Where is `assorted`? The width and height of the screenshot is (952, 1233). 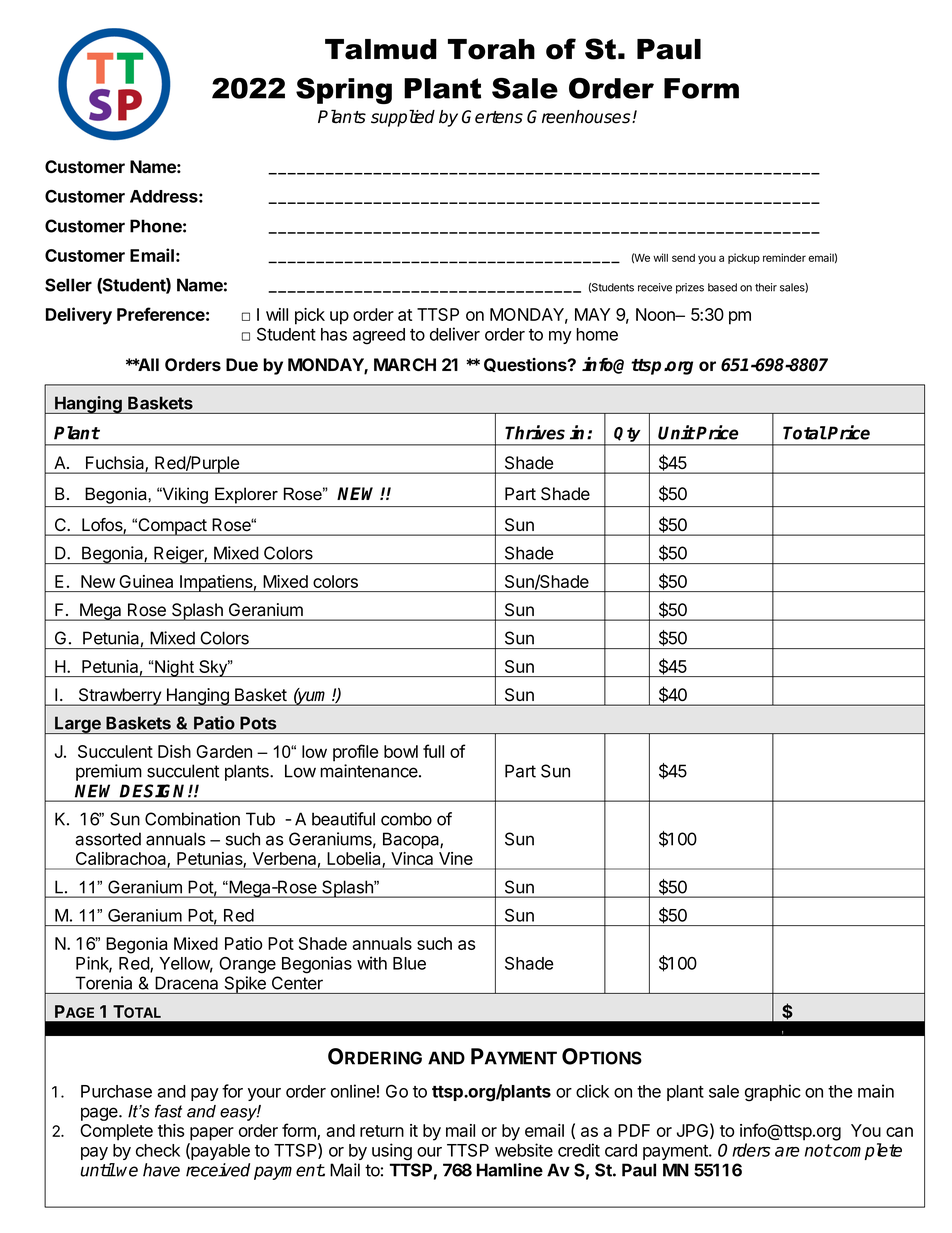 assorted is located at coordinates (108, 839).
